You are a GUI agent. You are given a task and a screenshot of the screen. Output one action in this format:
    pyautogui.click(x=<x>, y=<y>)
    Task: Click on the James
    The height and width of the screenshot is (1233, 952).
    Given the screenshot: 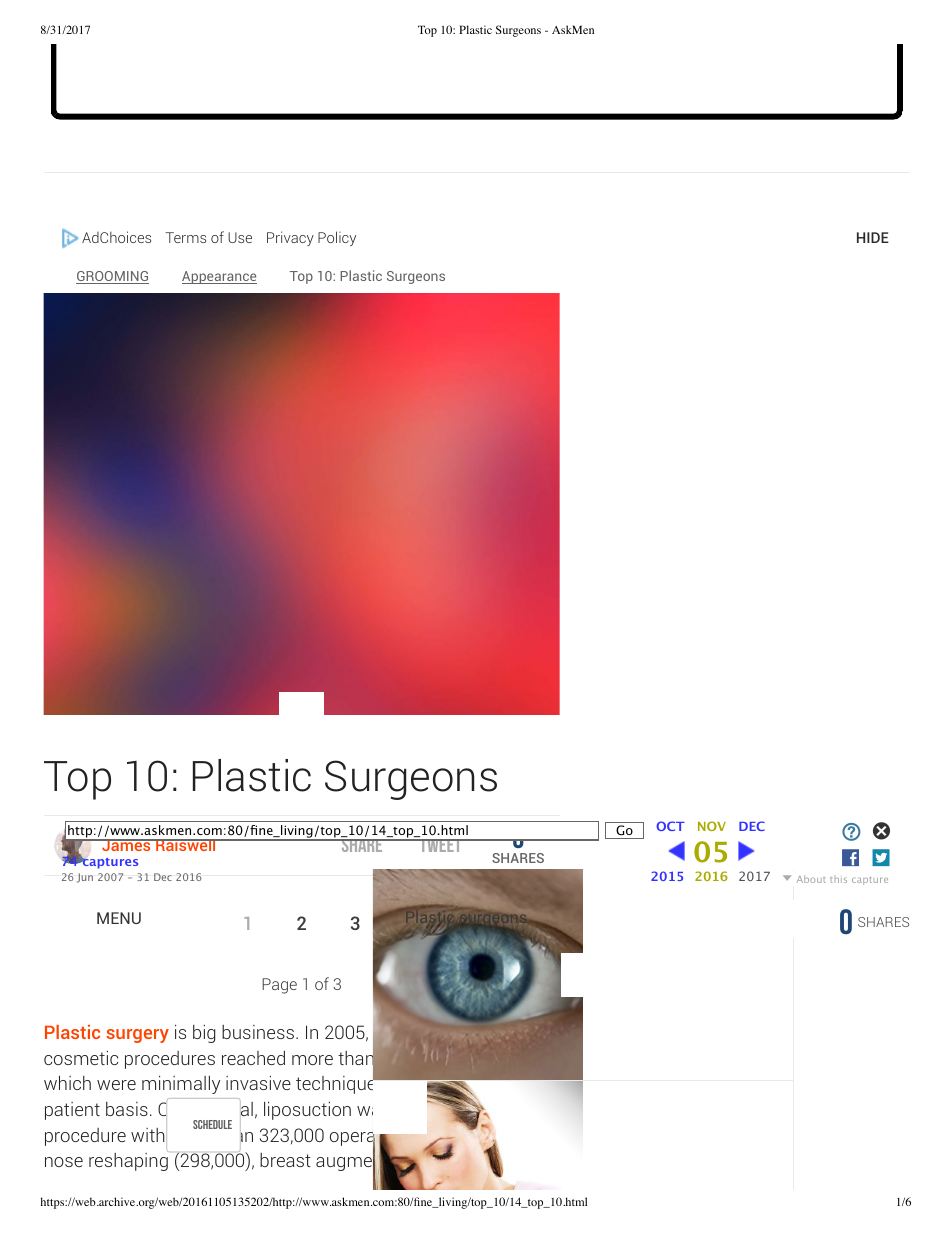 What is the action you would take?
    pyautogui.click(x=126, y=845)
